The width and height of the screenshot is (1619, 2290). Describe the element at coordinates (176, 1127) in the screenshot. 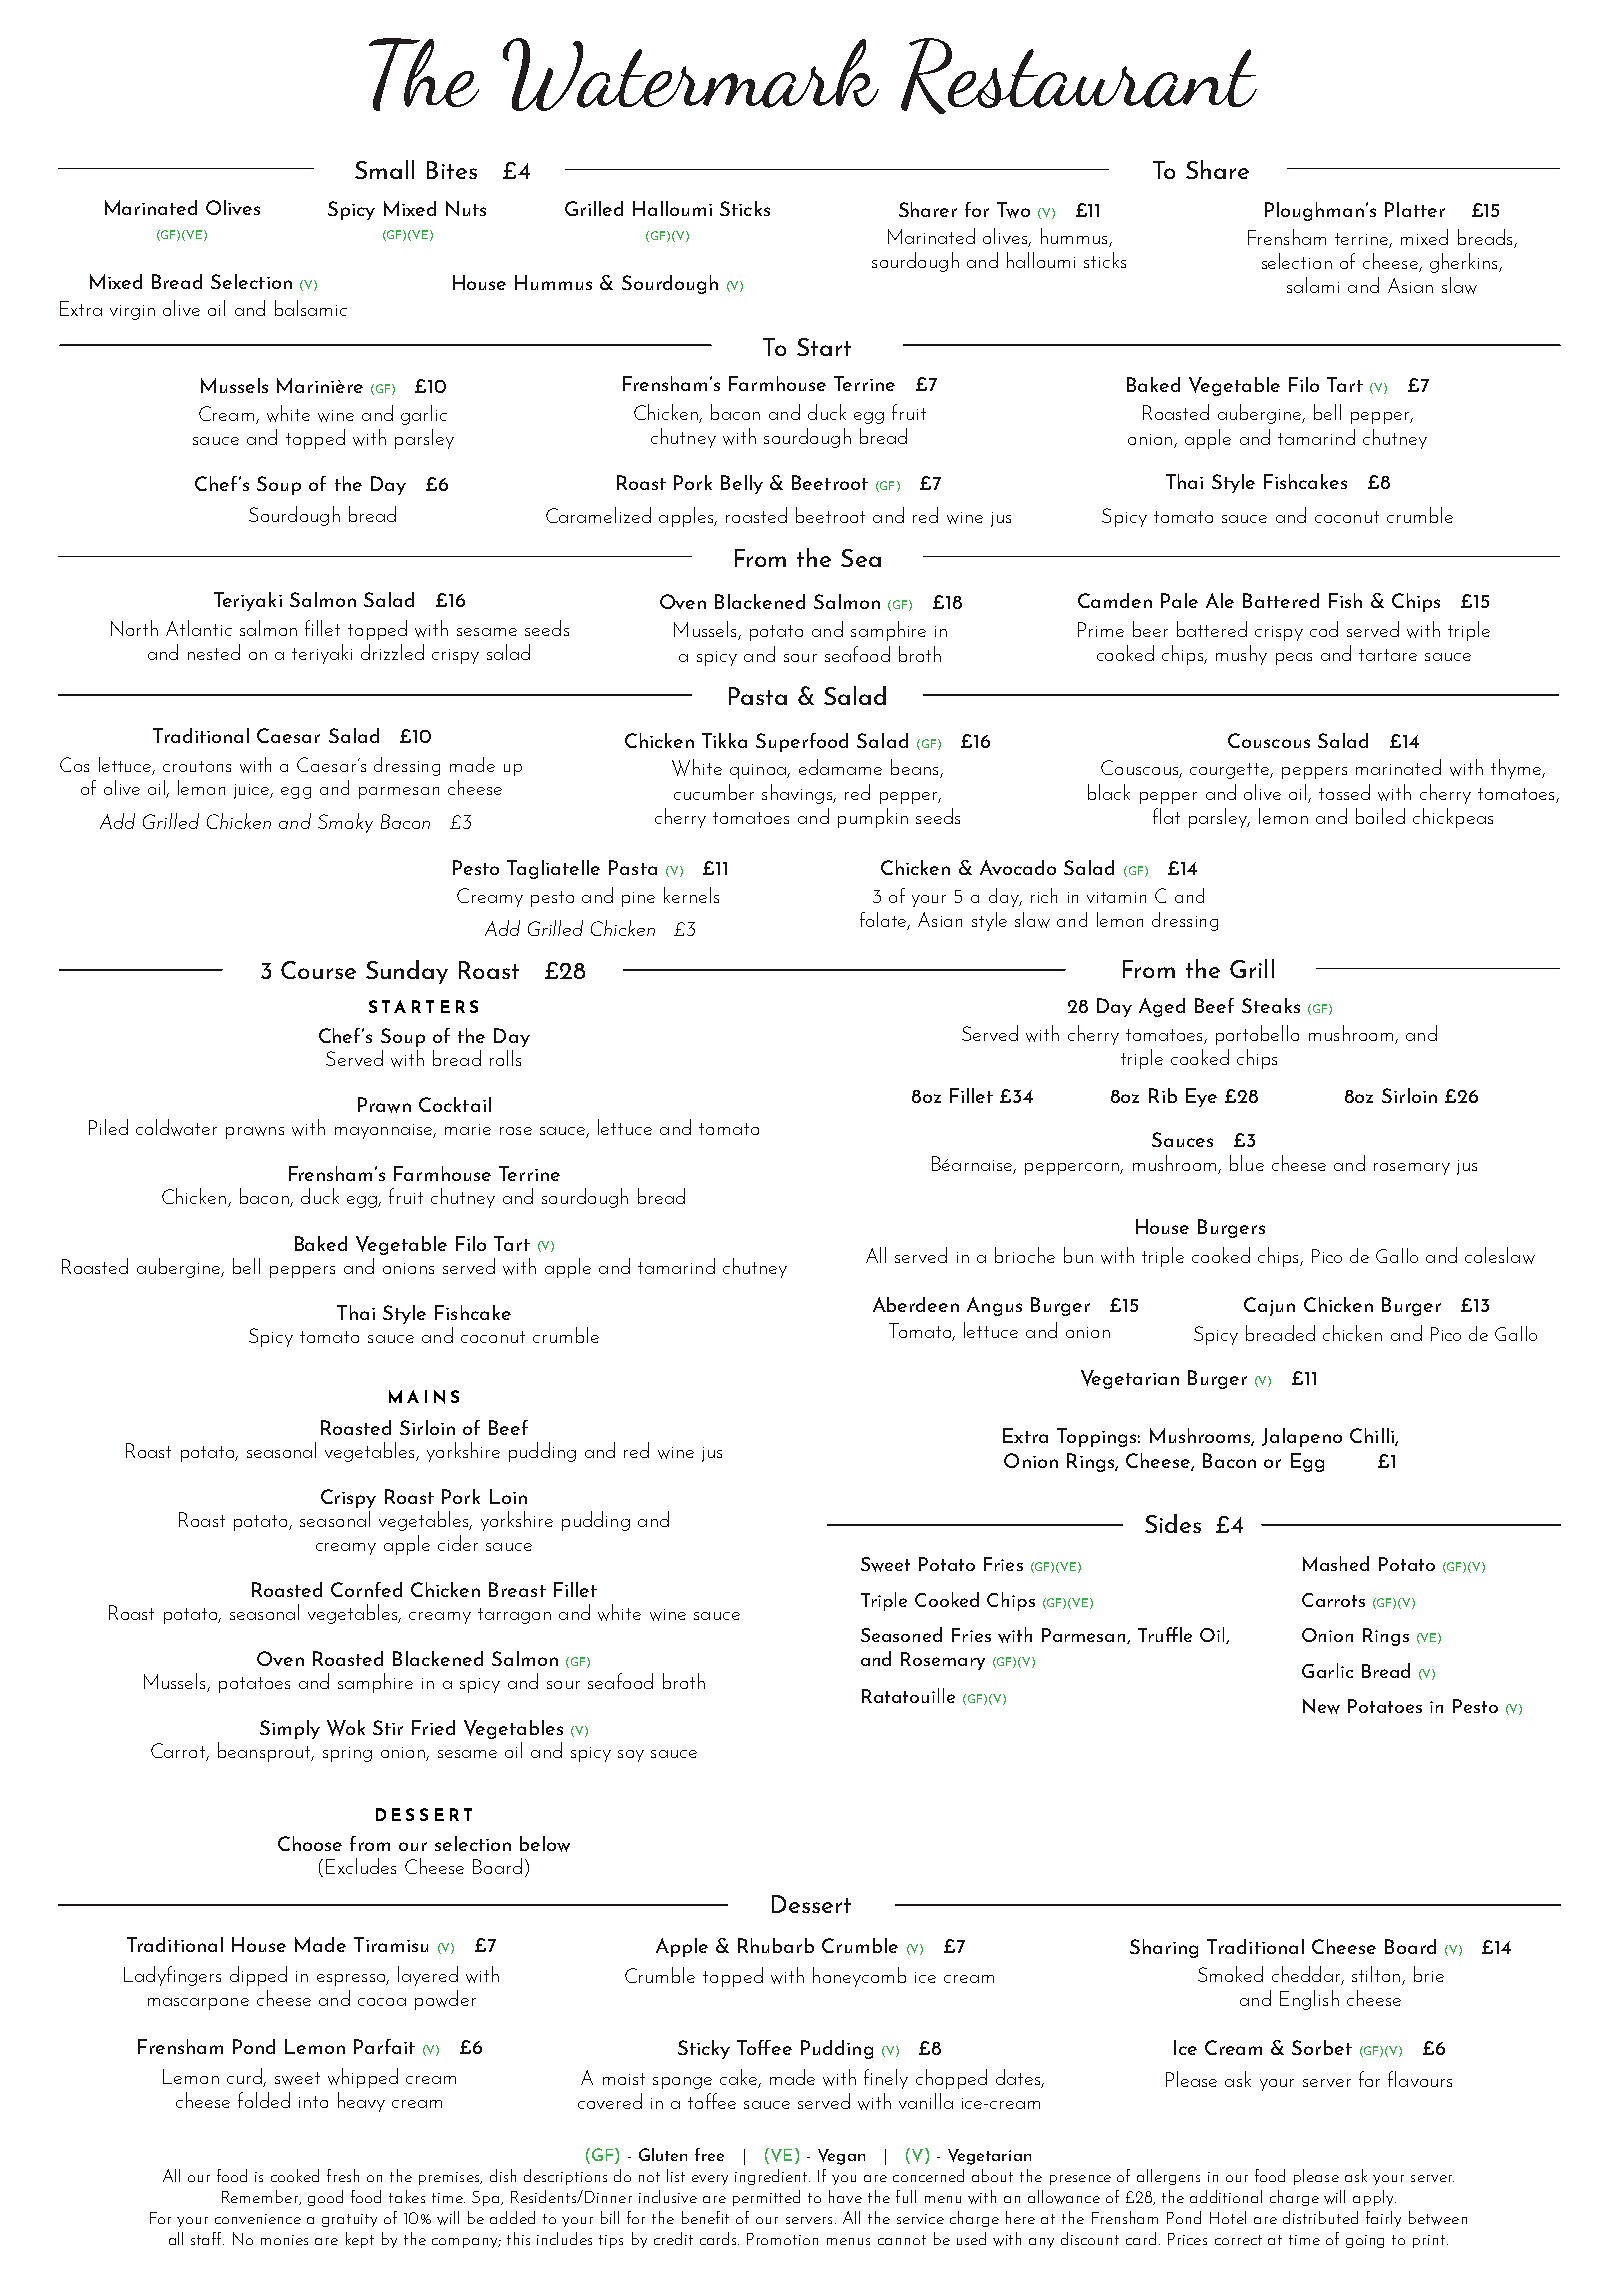

I see `coldwater` at that location.
